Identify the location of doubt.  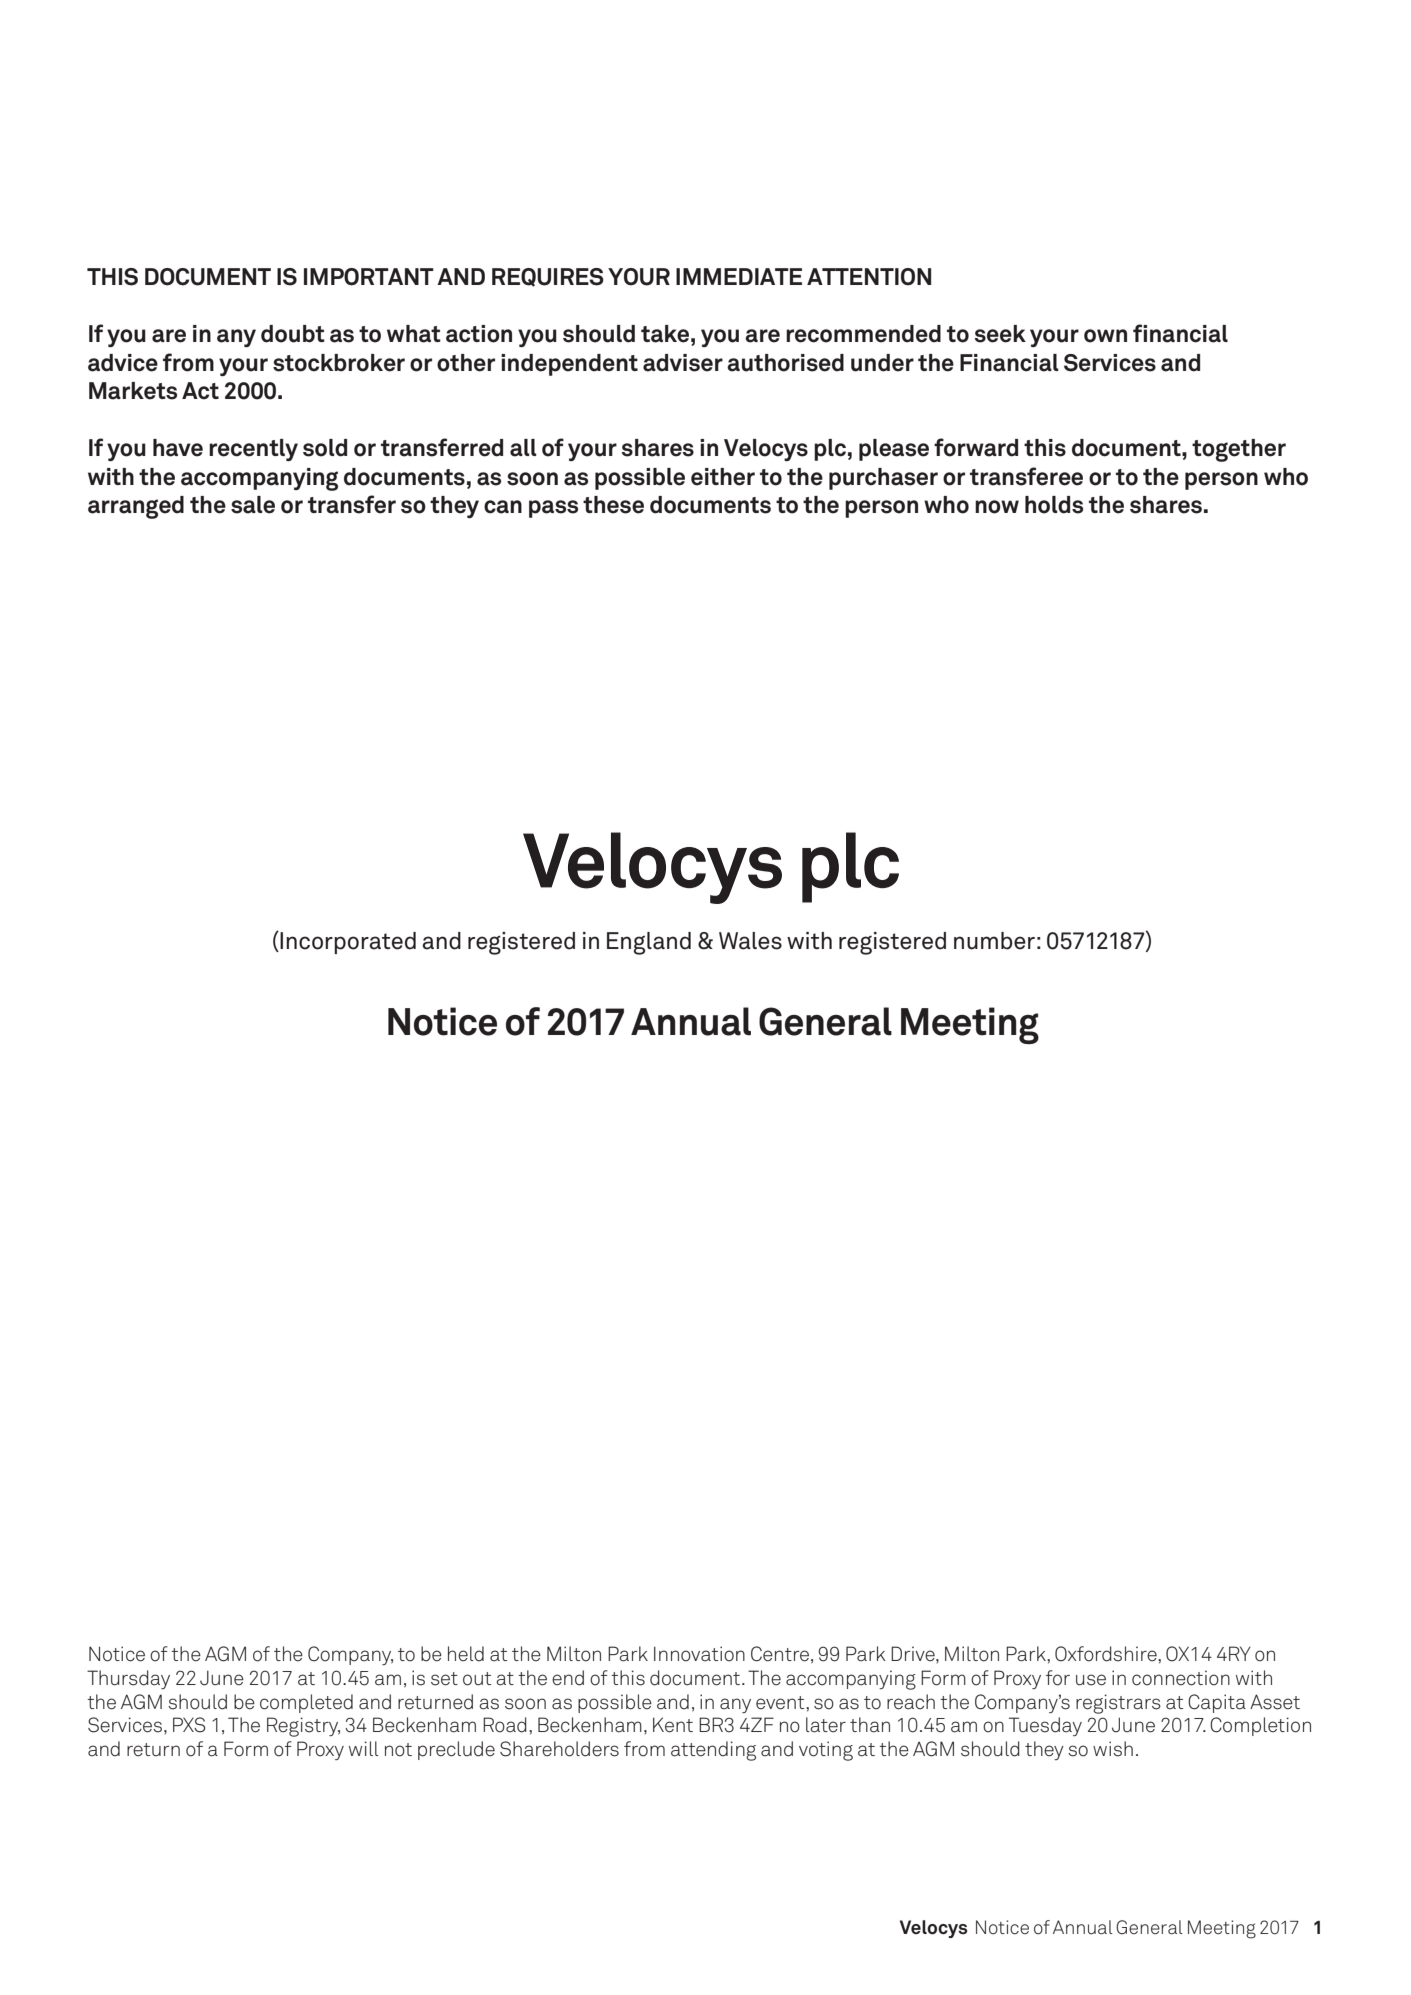
(293, 334).
